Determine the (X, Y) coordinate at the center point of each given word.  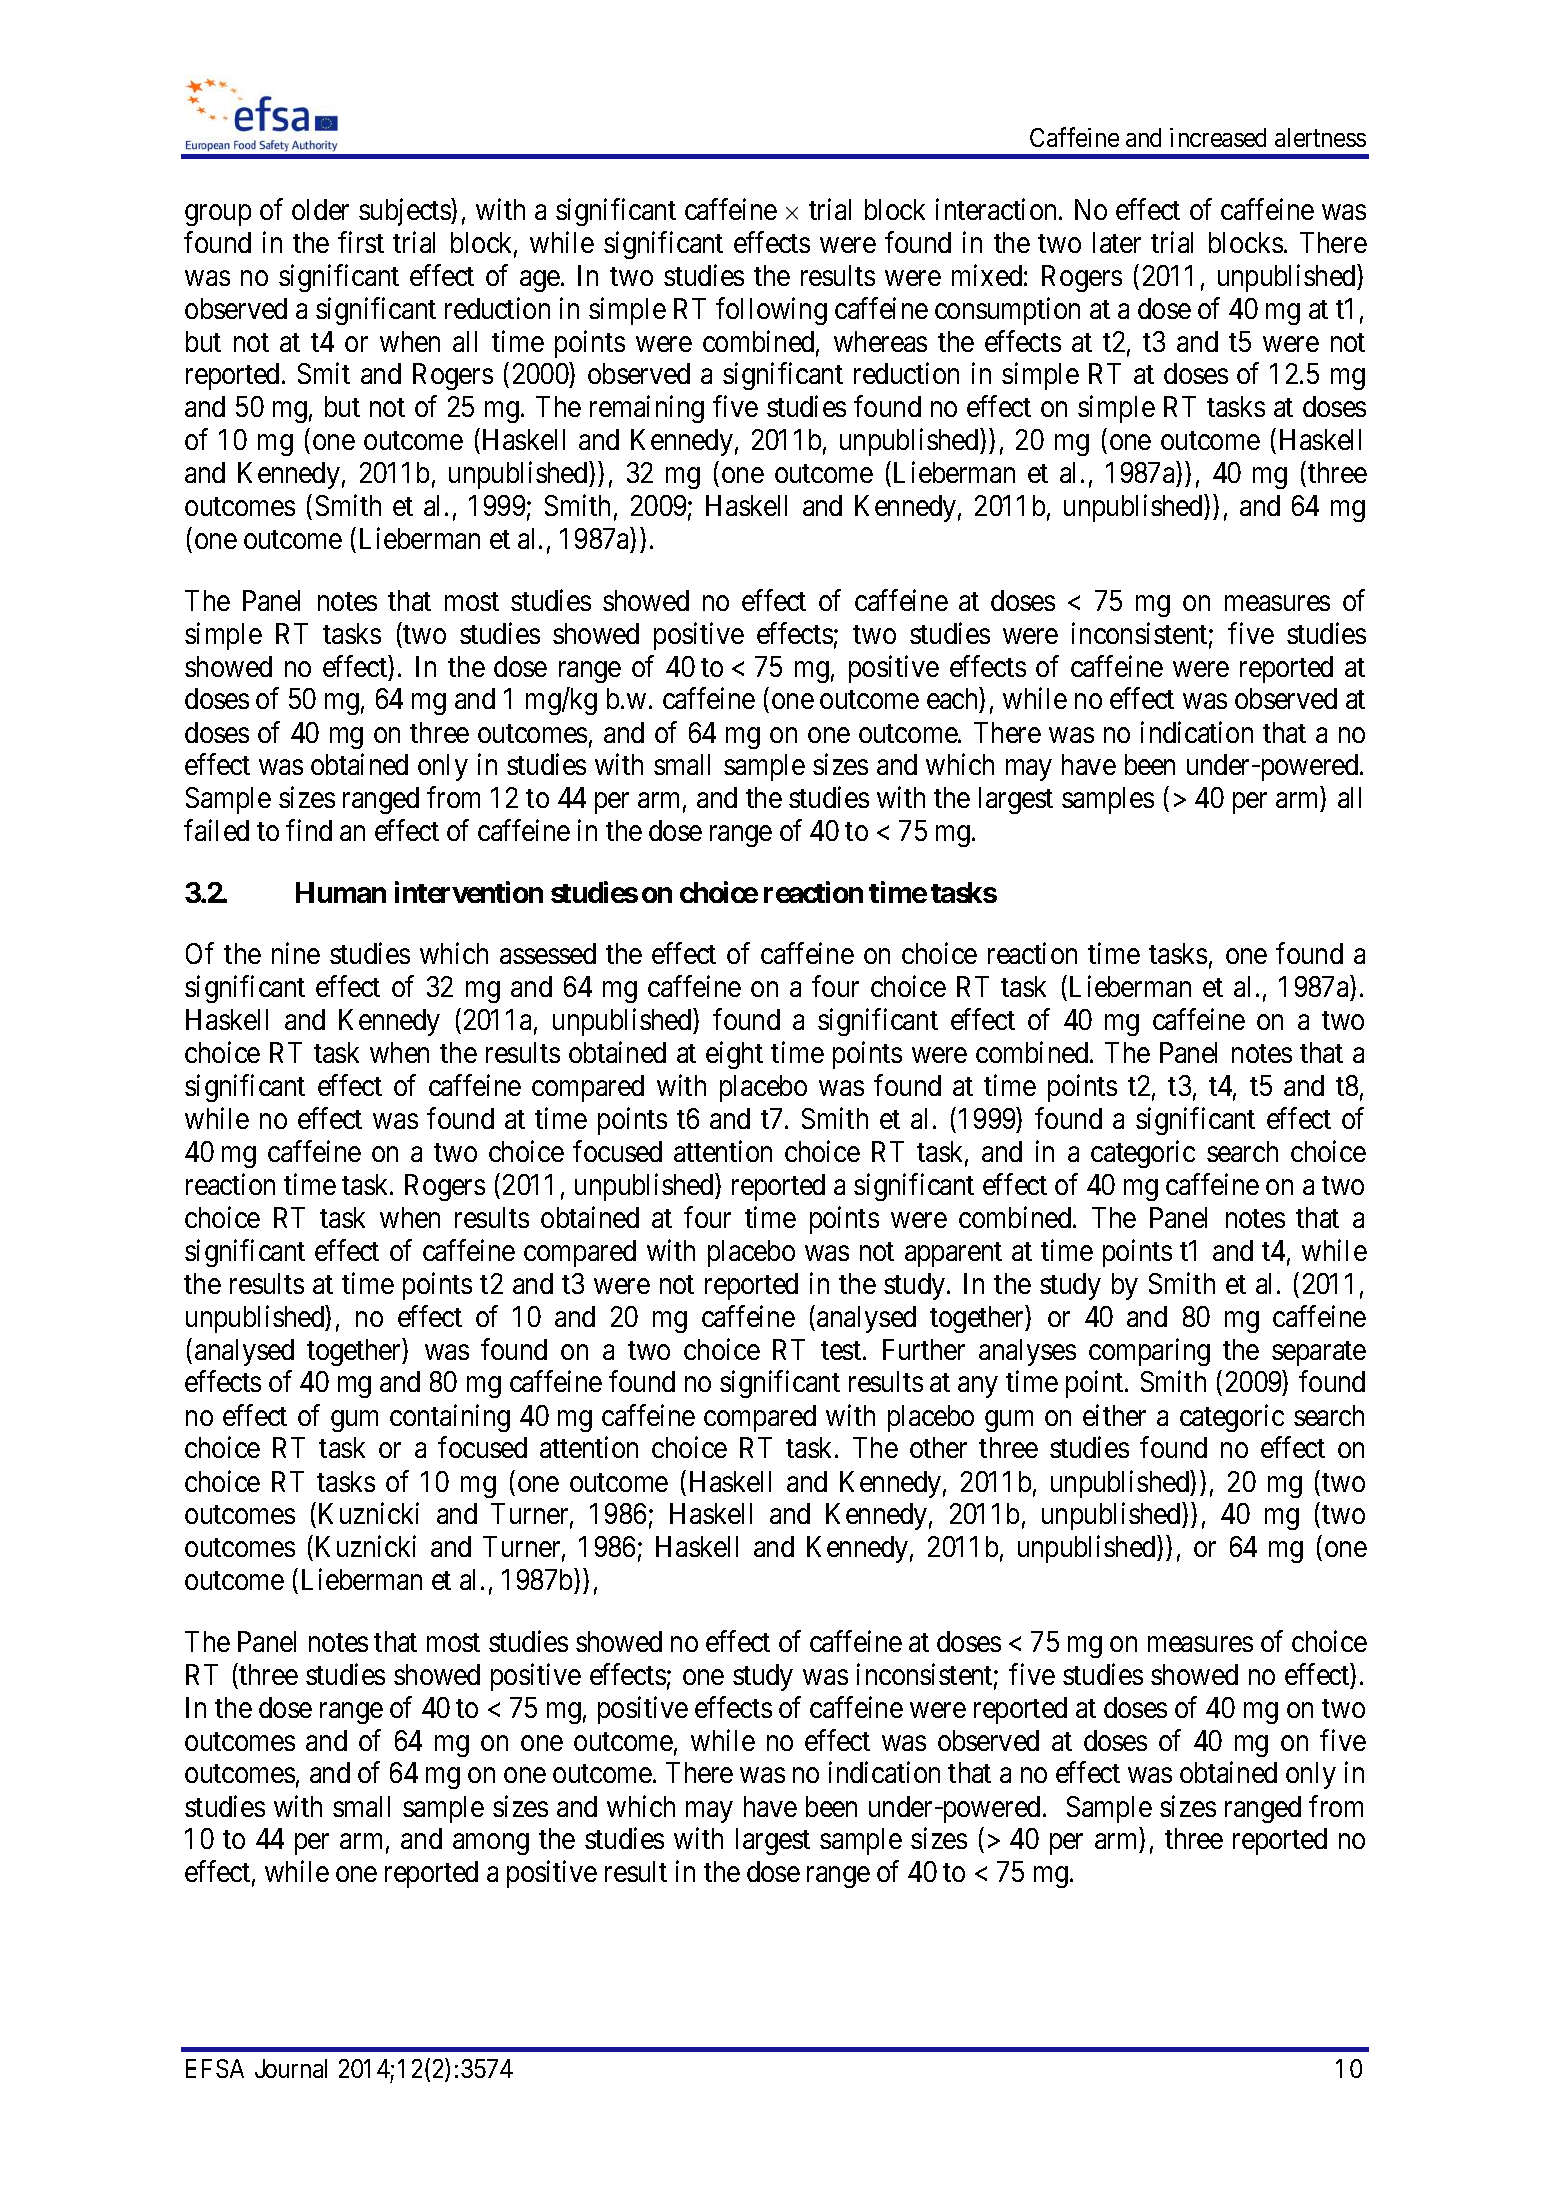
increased (1218, 137)
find (309, 830)
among (491, 1844)
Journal (291, 2068)
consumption (1007, 311)
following (771, 311)
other (938, 1447)
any (977, 1387)
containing (450, 1418)
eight (734, 1055)
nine (296, 953)
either (1114, 1415)
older (320, 209)
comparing (1149, 1352)
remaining (647, 409)
